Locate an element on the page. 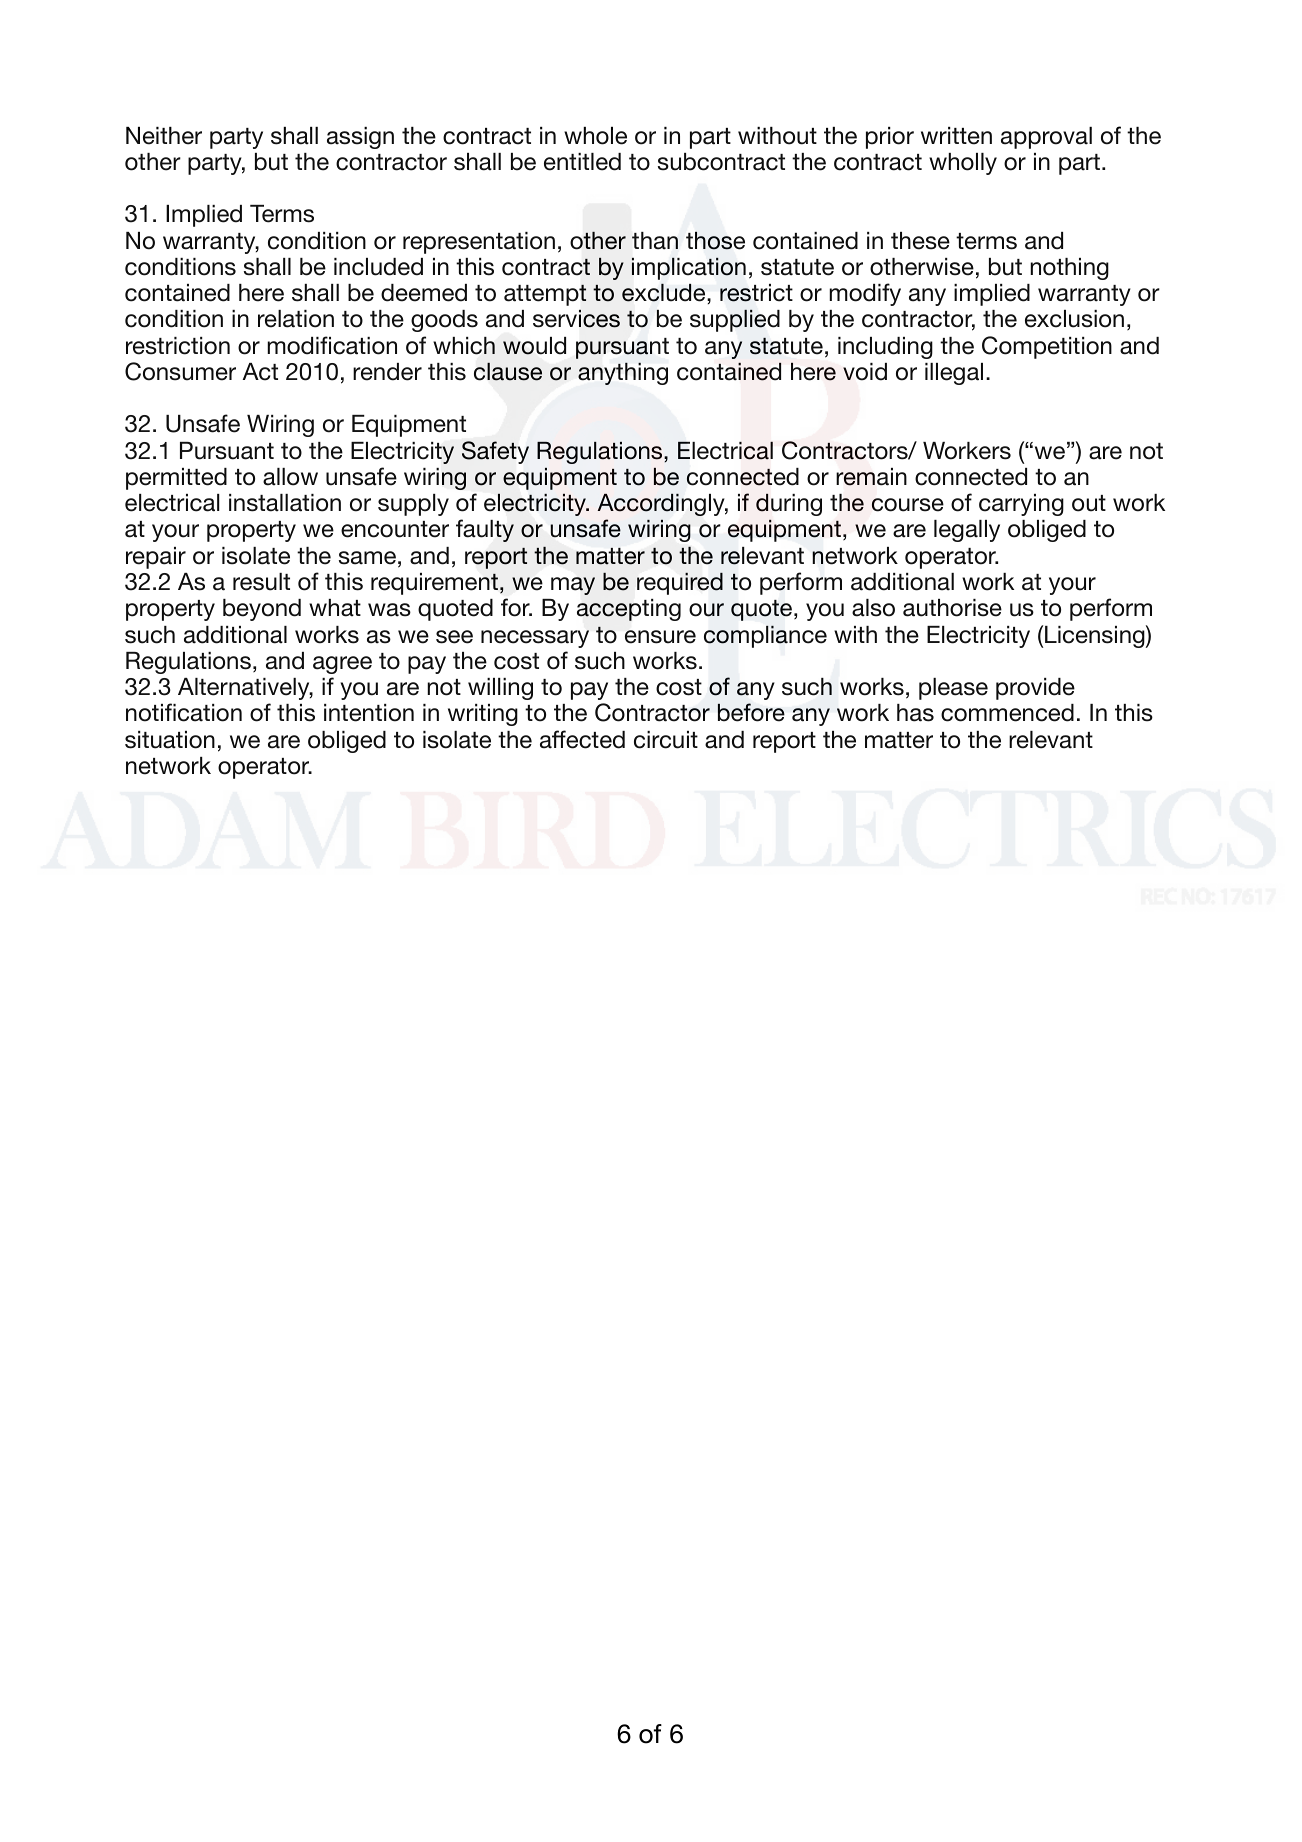 The image size is (1302, 1842). Safety is located at coordinates (495, 452).
